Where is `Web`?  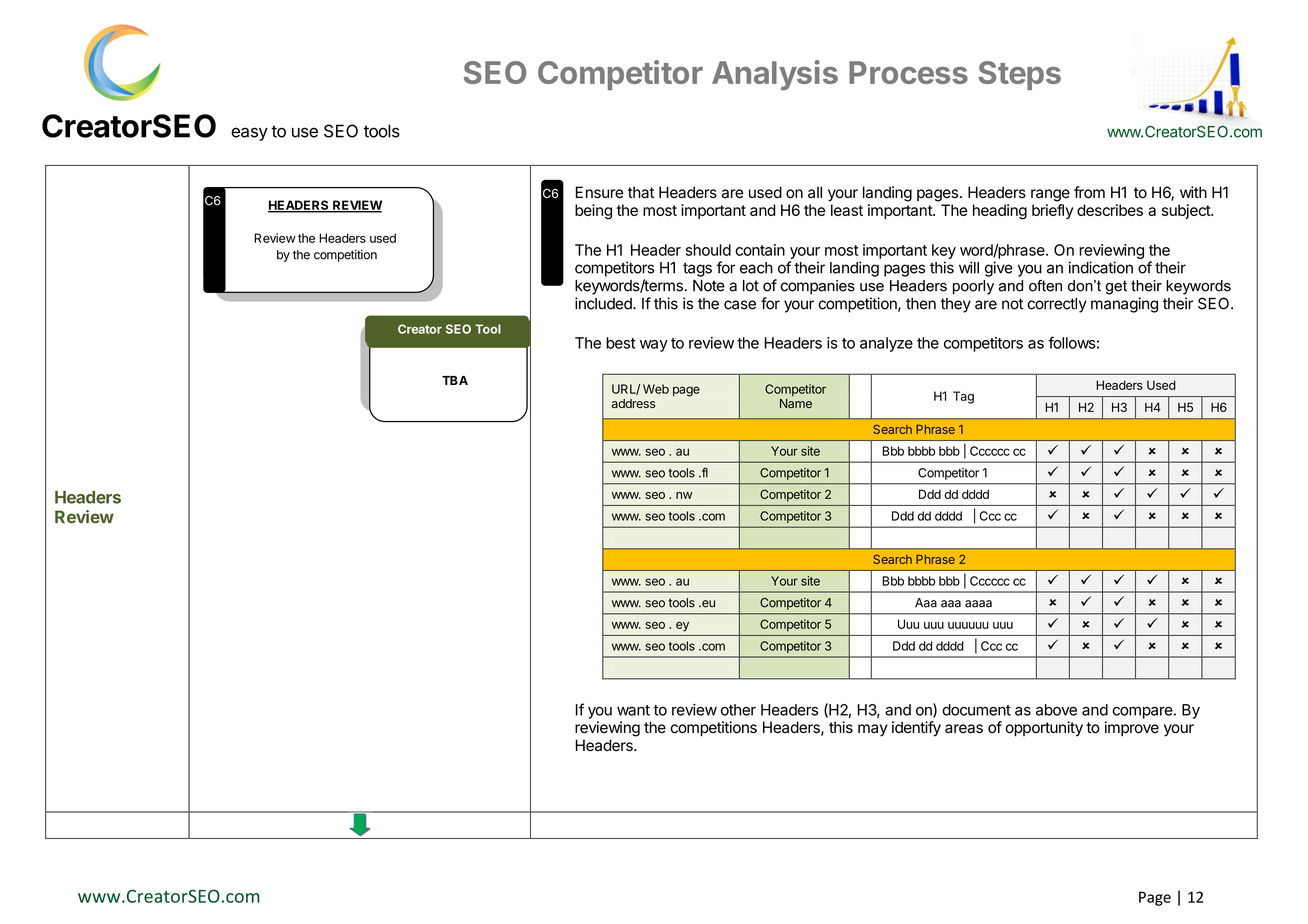 Web is located at coordinates (656, 389).
